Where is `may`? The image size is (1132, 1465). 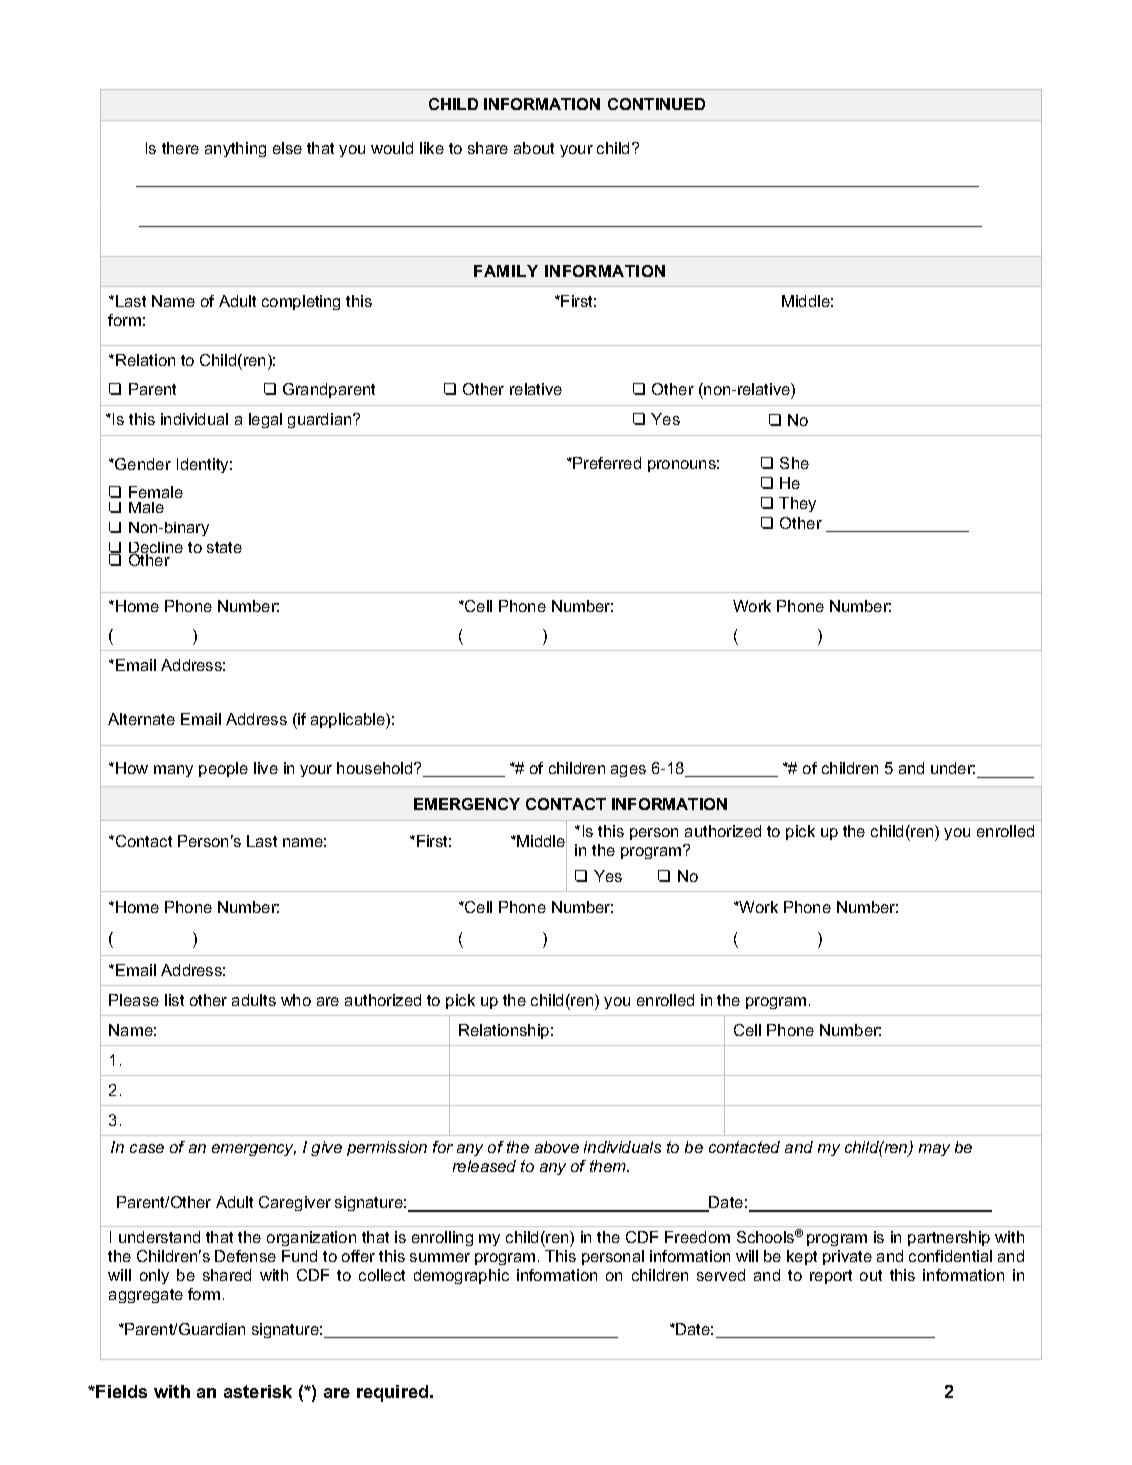 may is located at coordinates (934, 1150).
